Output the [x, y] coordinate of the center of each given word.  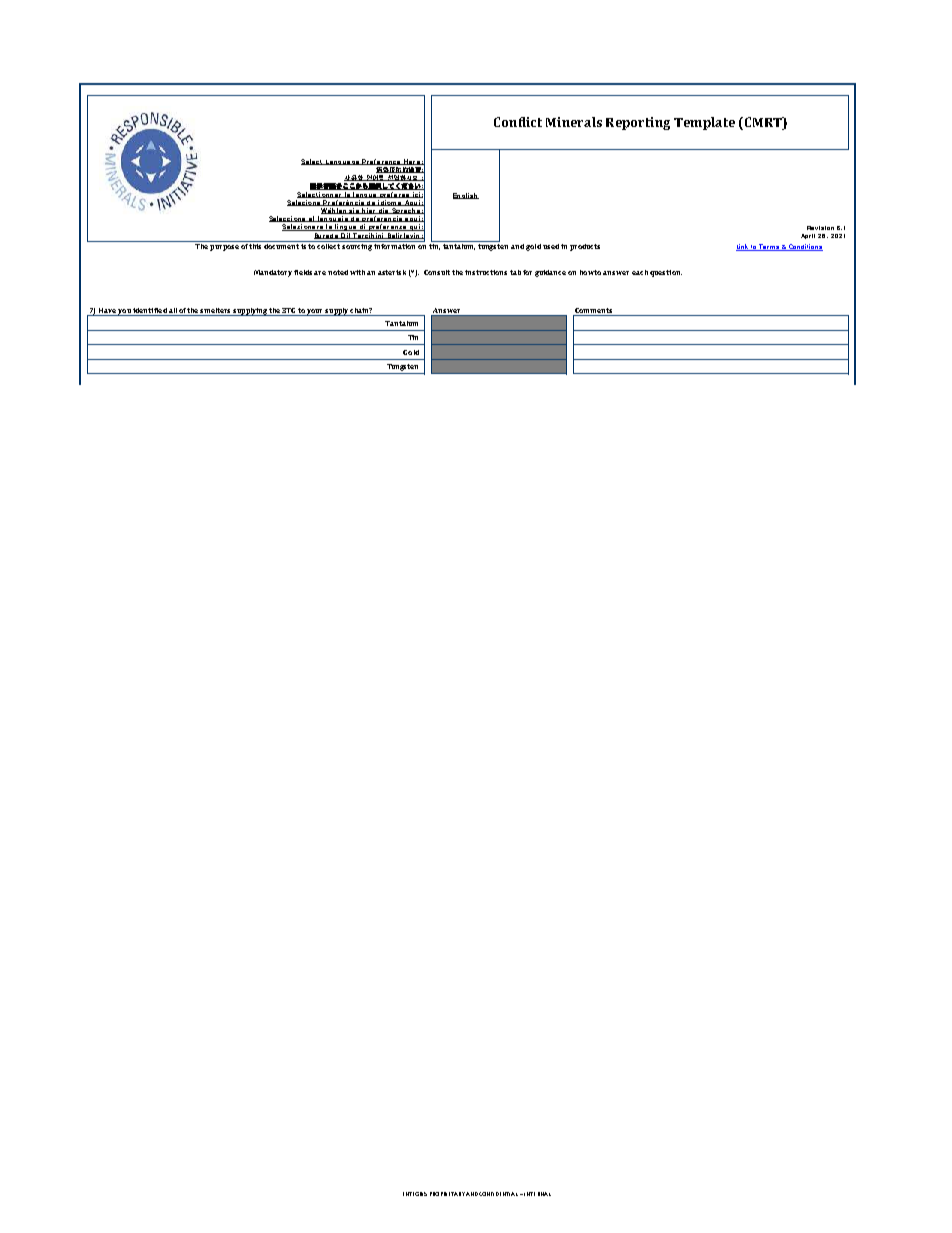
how [587, 272]
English [466, 196]
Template [704, 123]
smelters [215, 310]
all [173, 310]
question [666, 273]
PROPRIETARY [447, 1194]
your [315, 312]
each [640, 272]
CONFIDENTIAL [500, 1194]
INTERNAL [537, 1194]
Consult [437, 272]
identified [150, 310]
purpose [224, 248]
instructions [486, 272]
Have [107, 310]
